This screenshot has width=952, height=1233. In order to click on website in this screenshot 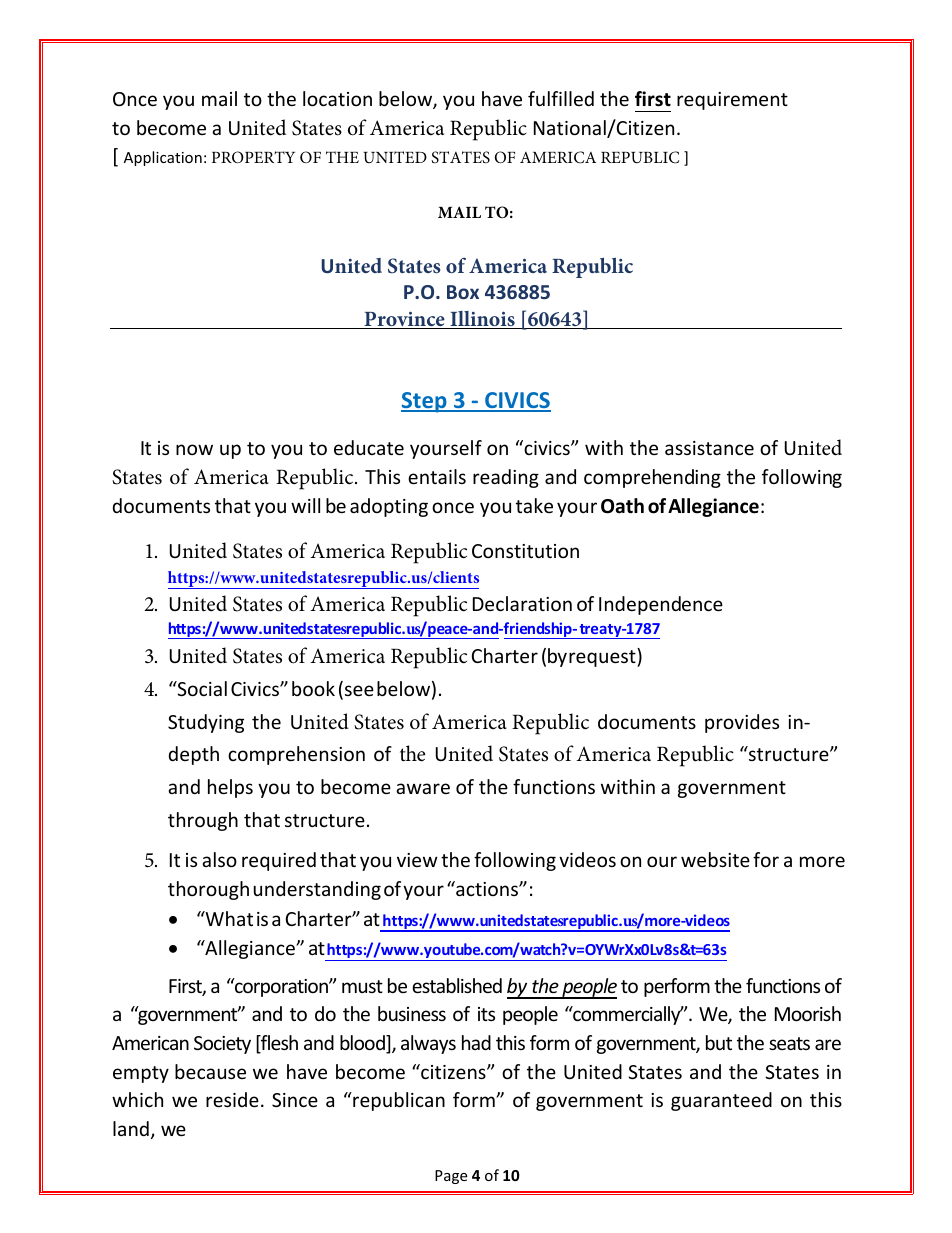, I will do `click(715, 859)`.
